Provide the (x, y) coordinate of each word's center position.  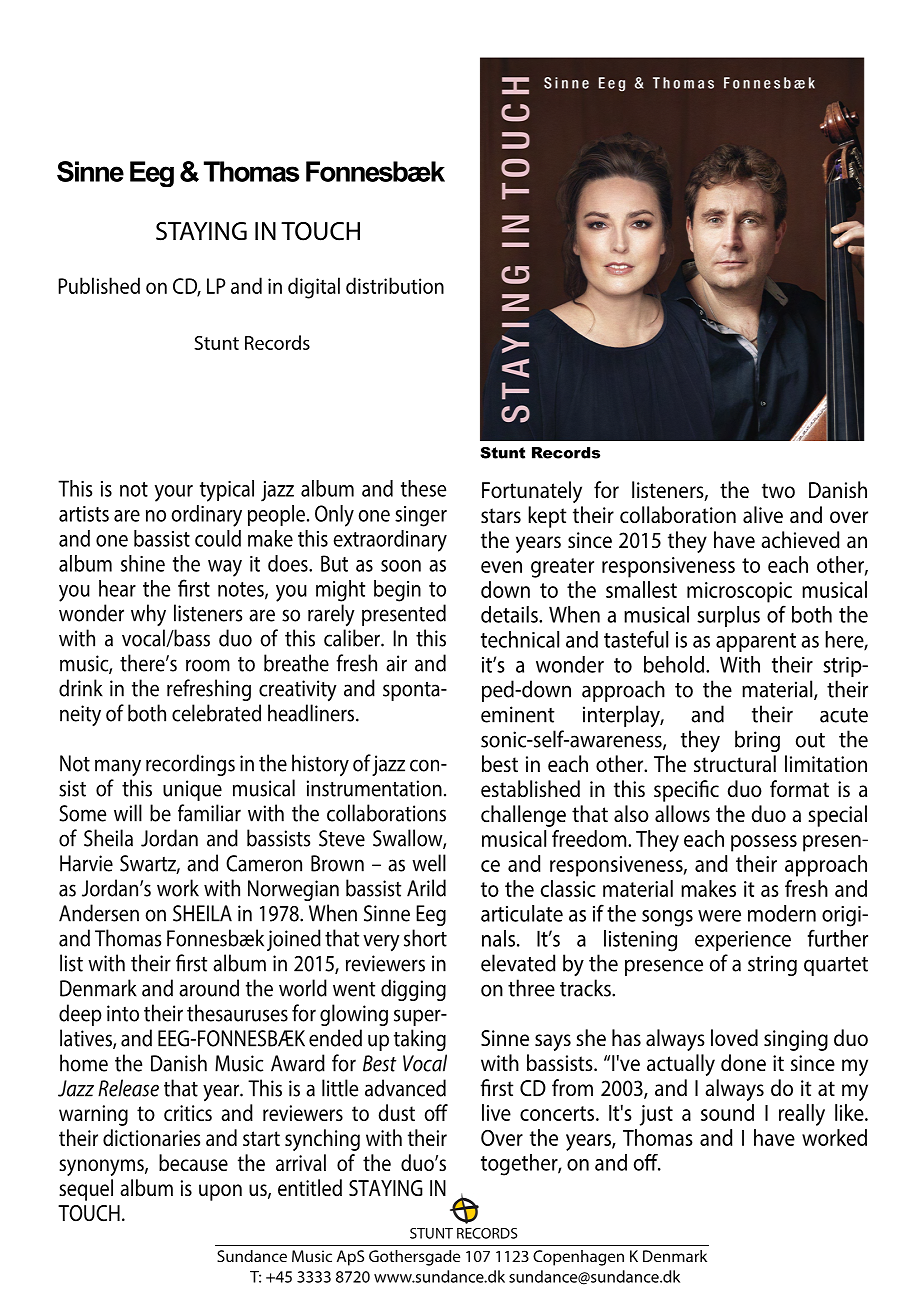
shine (143, 563)
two (778, 491)
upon (220, 1192)
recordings (190, 765)
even (501, 567)
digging (413, 990)
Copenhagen (578, 1258)
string (772, 965)
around (209, 988)
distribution (395, 285)
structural (735, 764)
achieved (801, 540)
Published (99, 285)
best (500, 764)
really (802, 1115)
